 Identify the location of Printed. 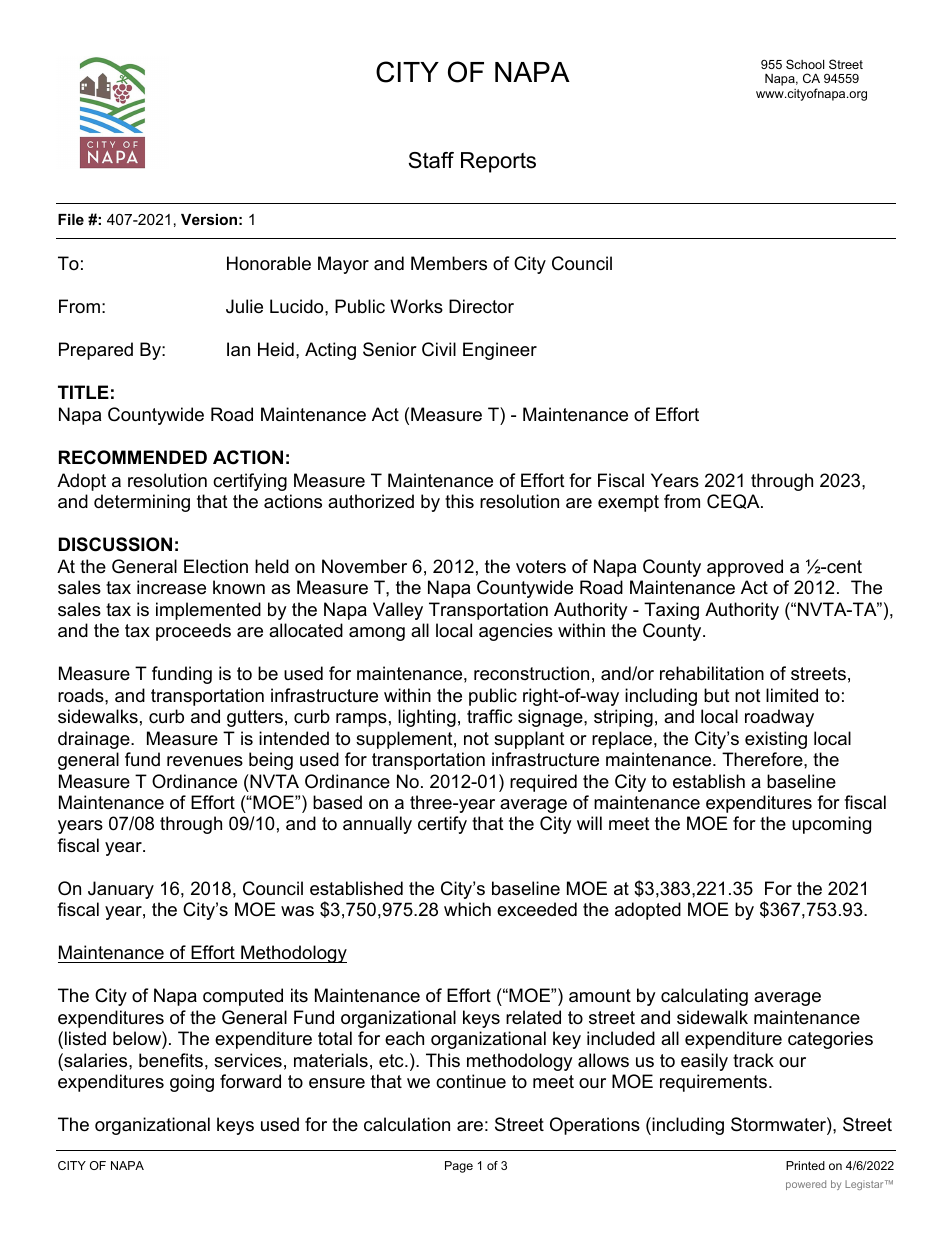
(805, 1165).
